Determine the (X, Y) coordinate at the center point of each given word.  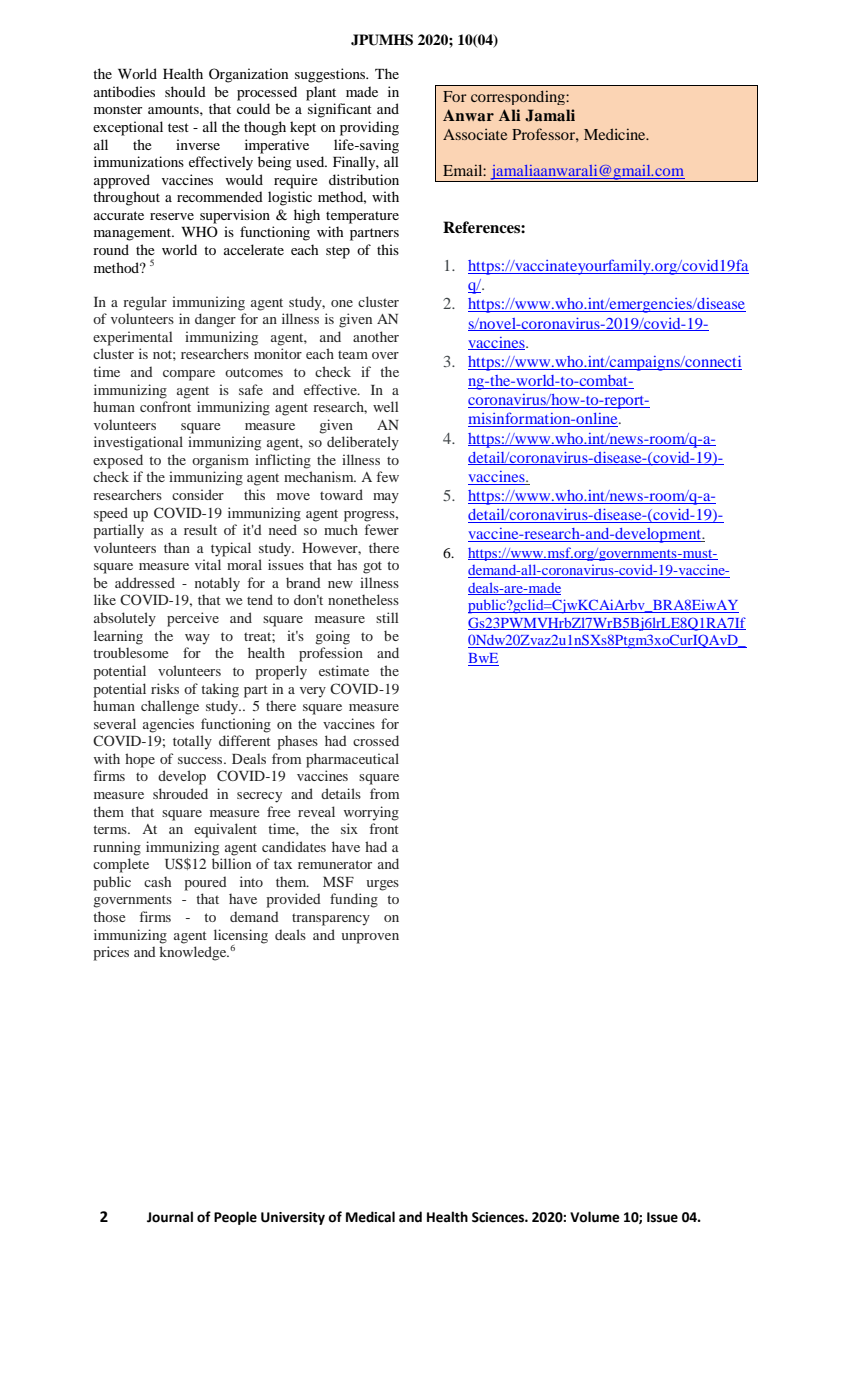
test (178, 127)
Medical (370, 1217)
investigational (138, 443)
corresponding (519, 97)
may (386, 498)
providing (369, 128)
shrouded (180, 793)
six (349, 828)
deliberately (363, 443)
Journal (170, 1217)
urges (382, 885)
